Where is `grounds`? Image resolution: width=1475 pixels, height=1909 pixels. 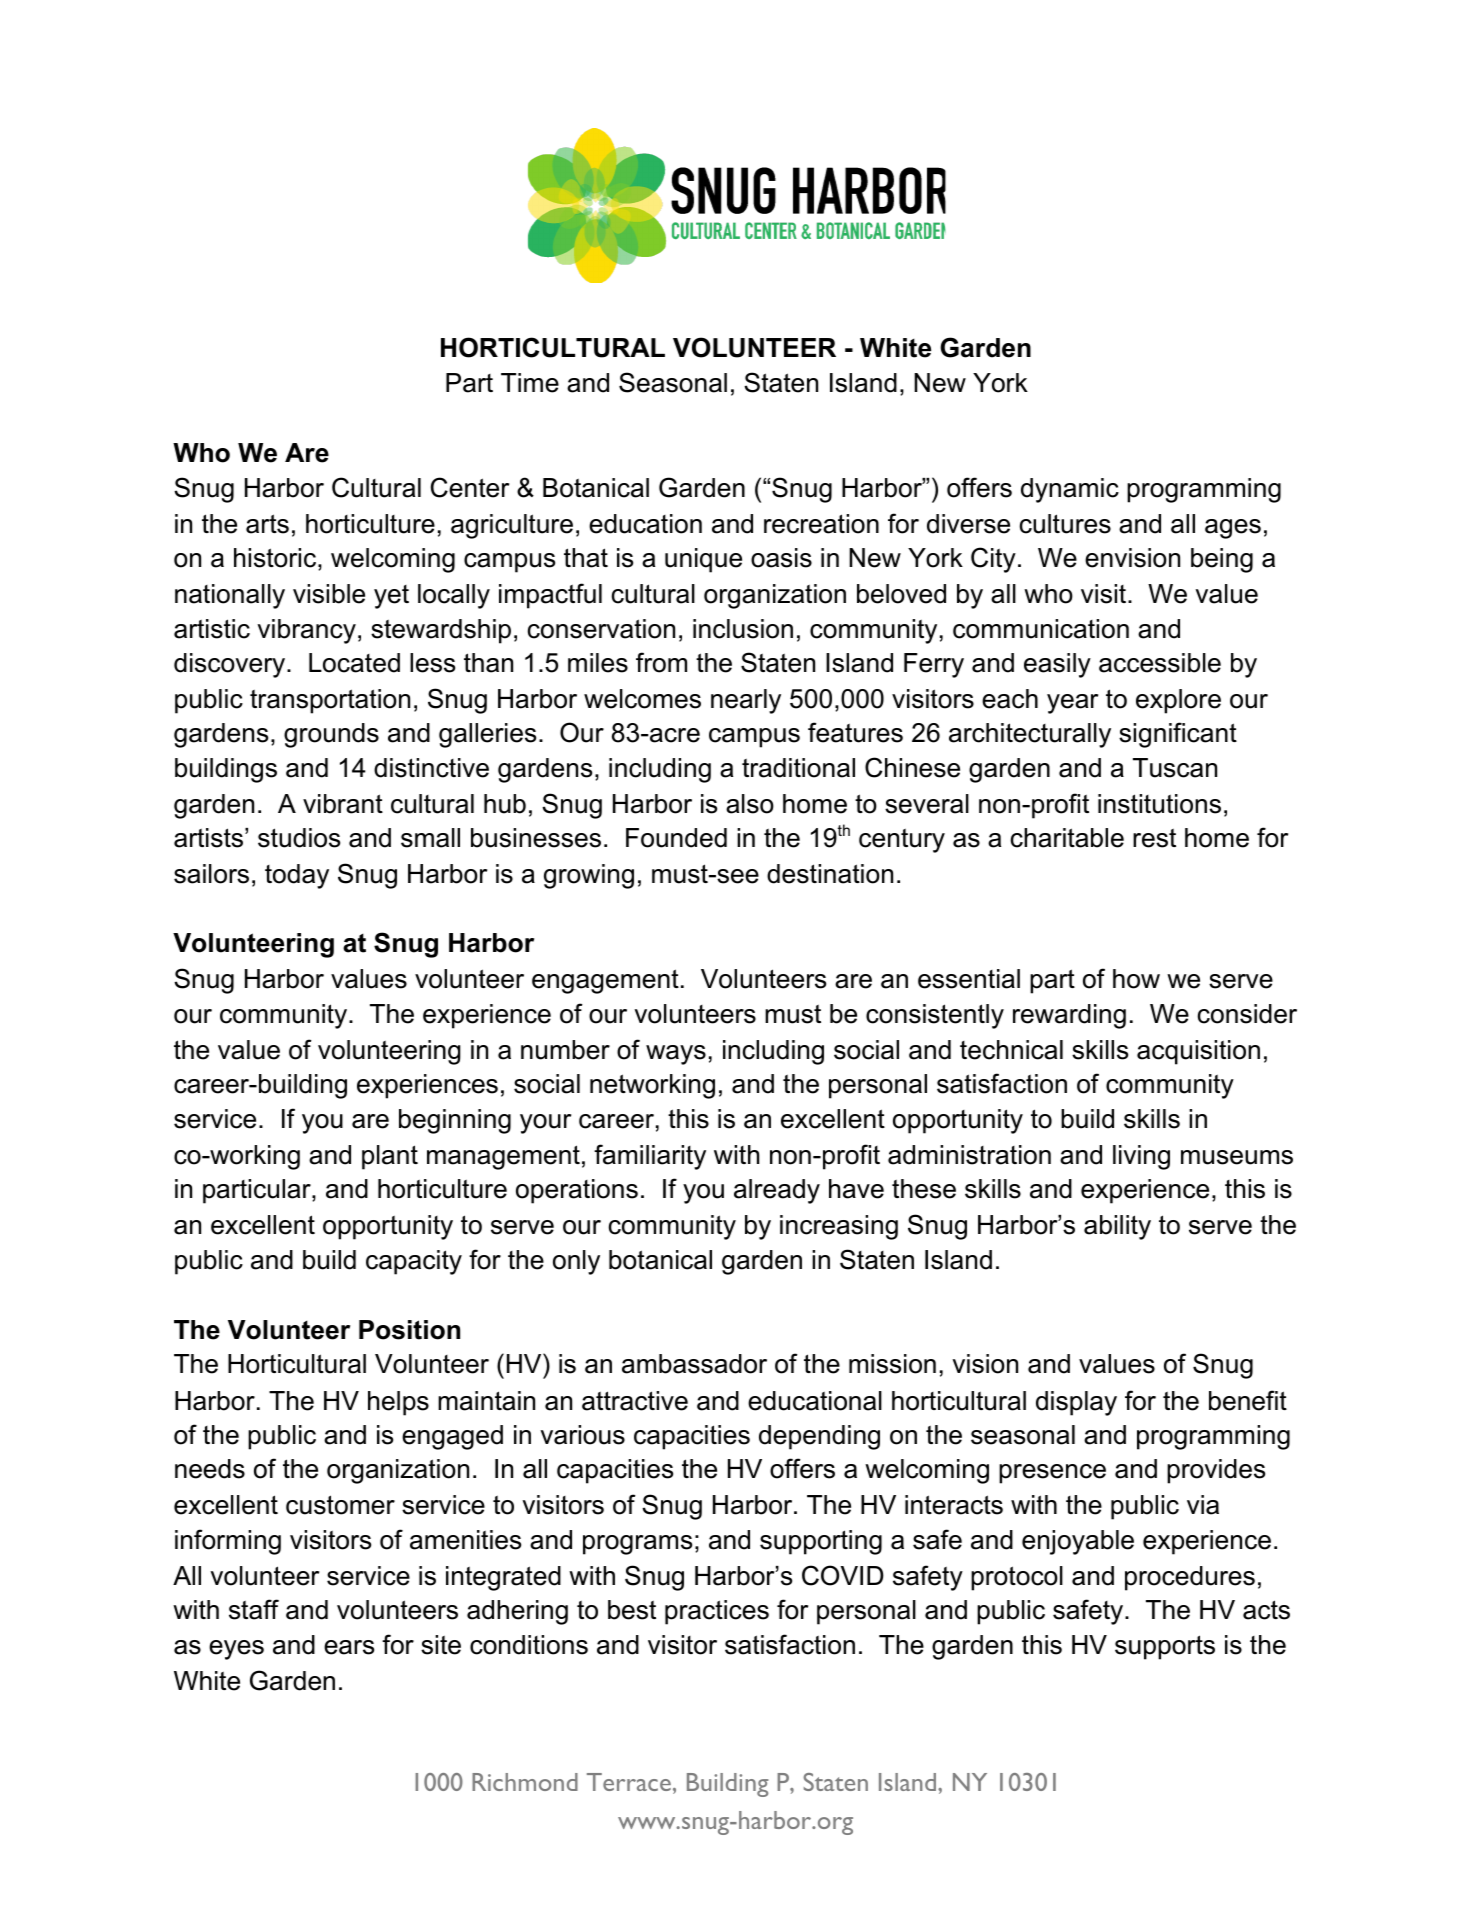 grounds is located at coordinates (331, 735).
